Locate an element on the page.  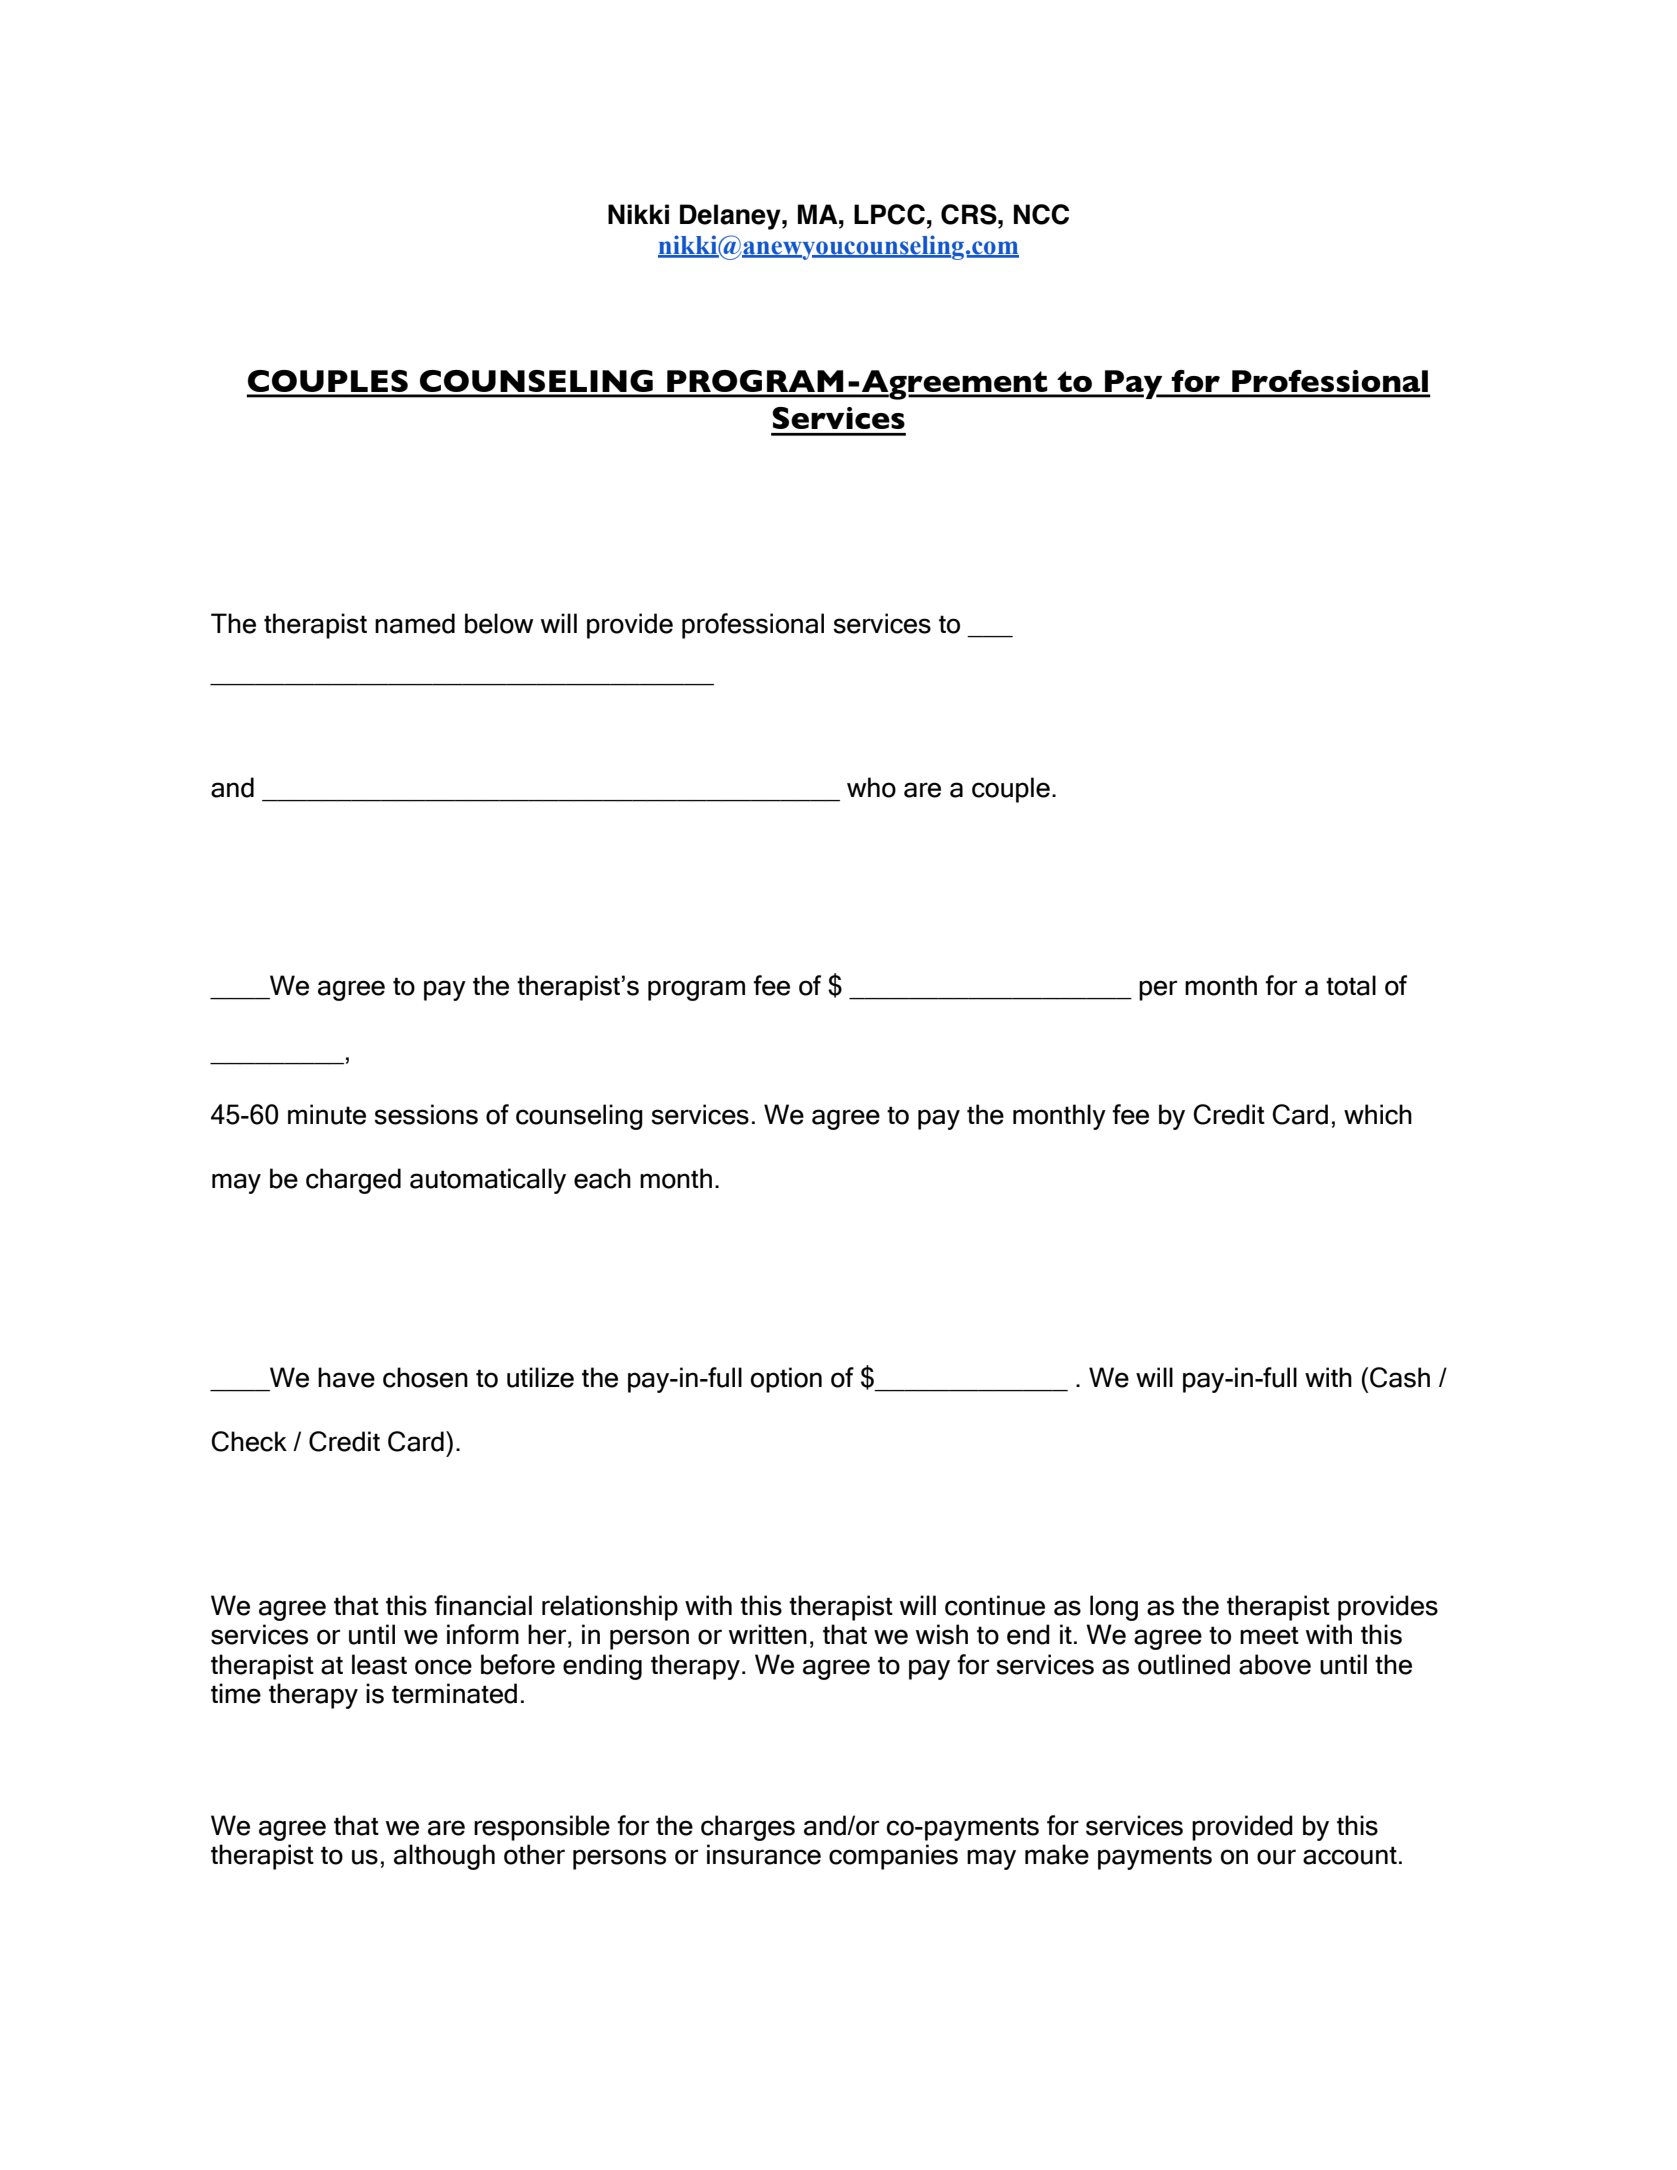
each is located at coordinates (602, 1178).
